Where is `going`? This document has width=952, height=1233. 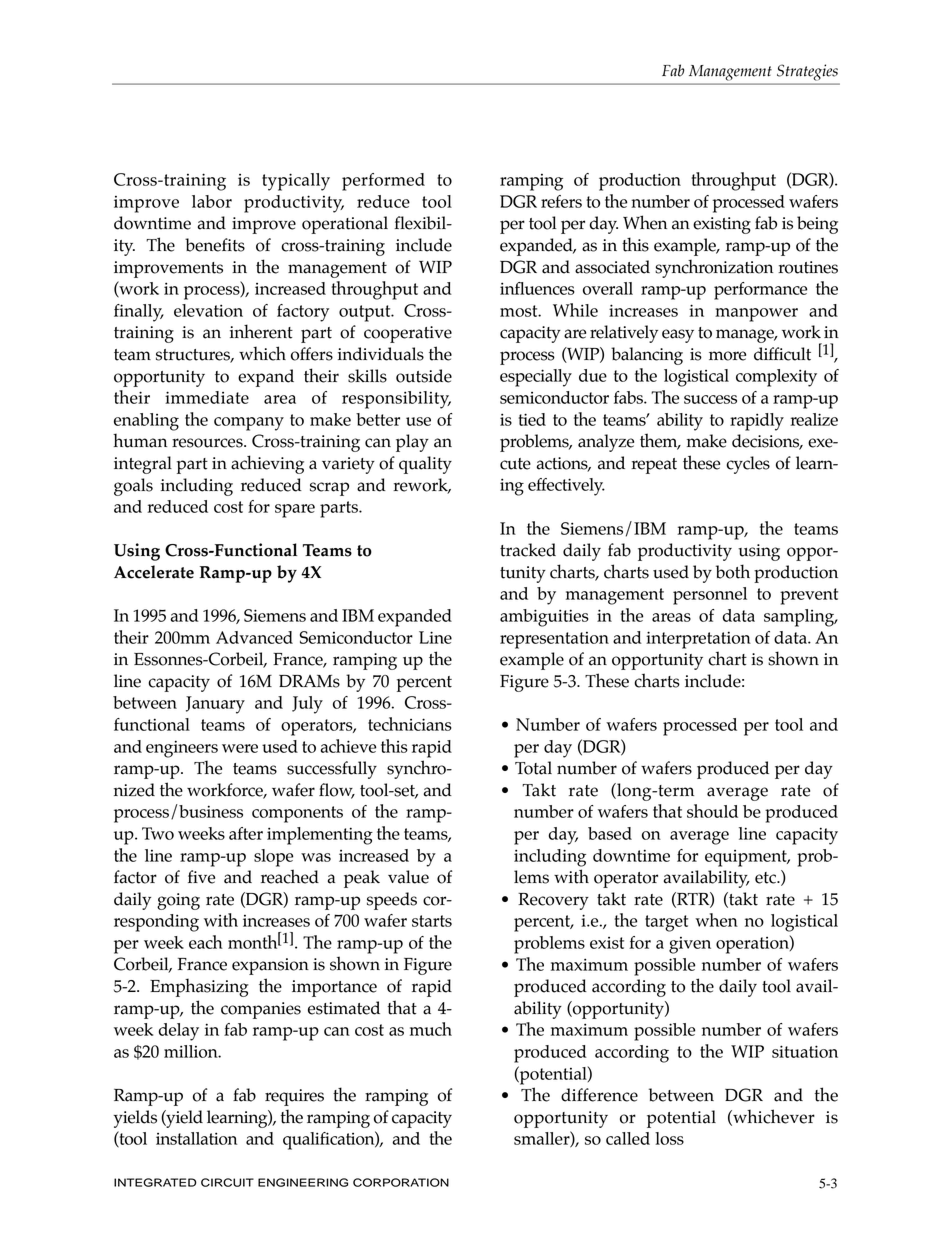
going is located at coordinates (178, 901).
